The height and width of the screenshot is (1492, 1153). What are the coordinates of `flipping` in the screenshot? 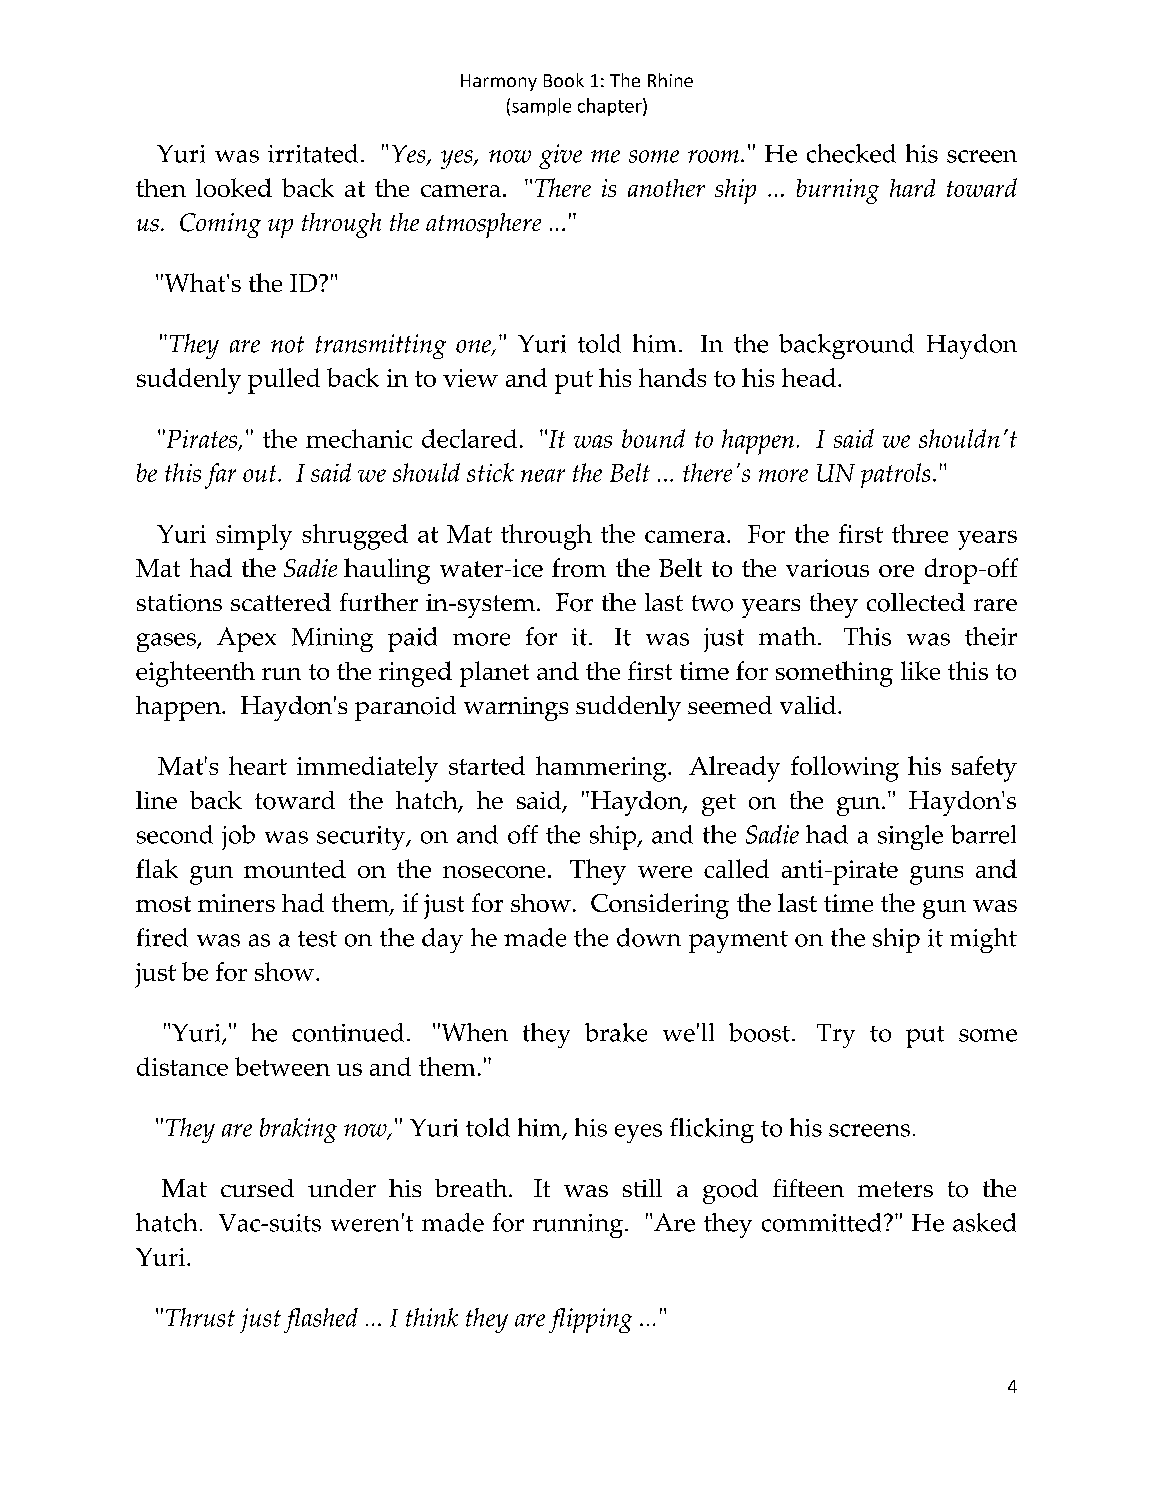 It's located at (590, 1320).
